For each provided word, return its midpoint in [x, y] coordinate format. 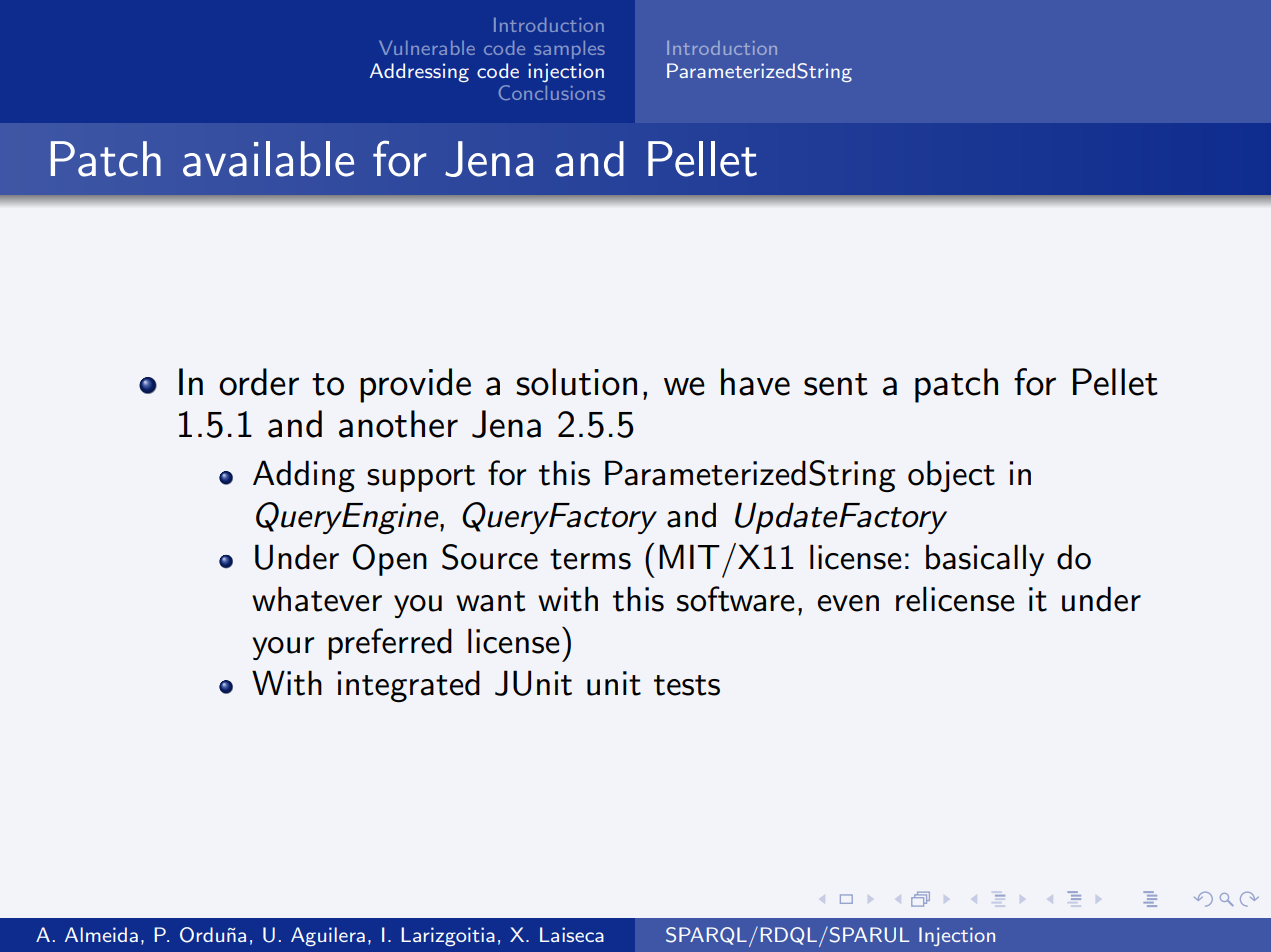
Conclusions [552, 92]
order [259, 382]
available [268, 159]
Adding [304, 476]
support [421, 478]
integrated [408, 686]
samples [569, 49]
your [283, 648]
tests [687, 685]
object [951, 476]
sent [836, 384]
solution [576, 382]
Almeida [101, 934]
